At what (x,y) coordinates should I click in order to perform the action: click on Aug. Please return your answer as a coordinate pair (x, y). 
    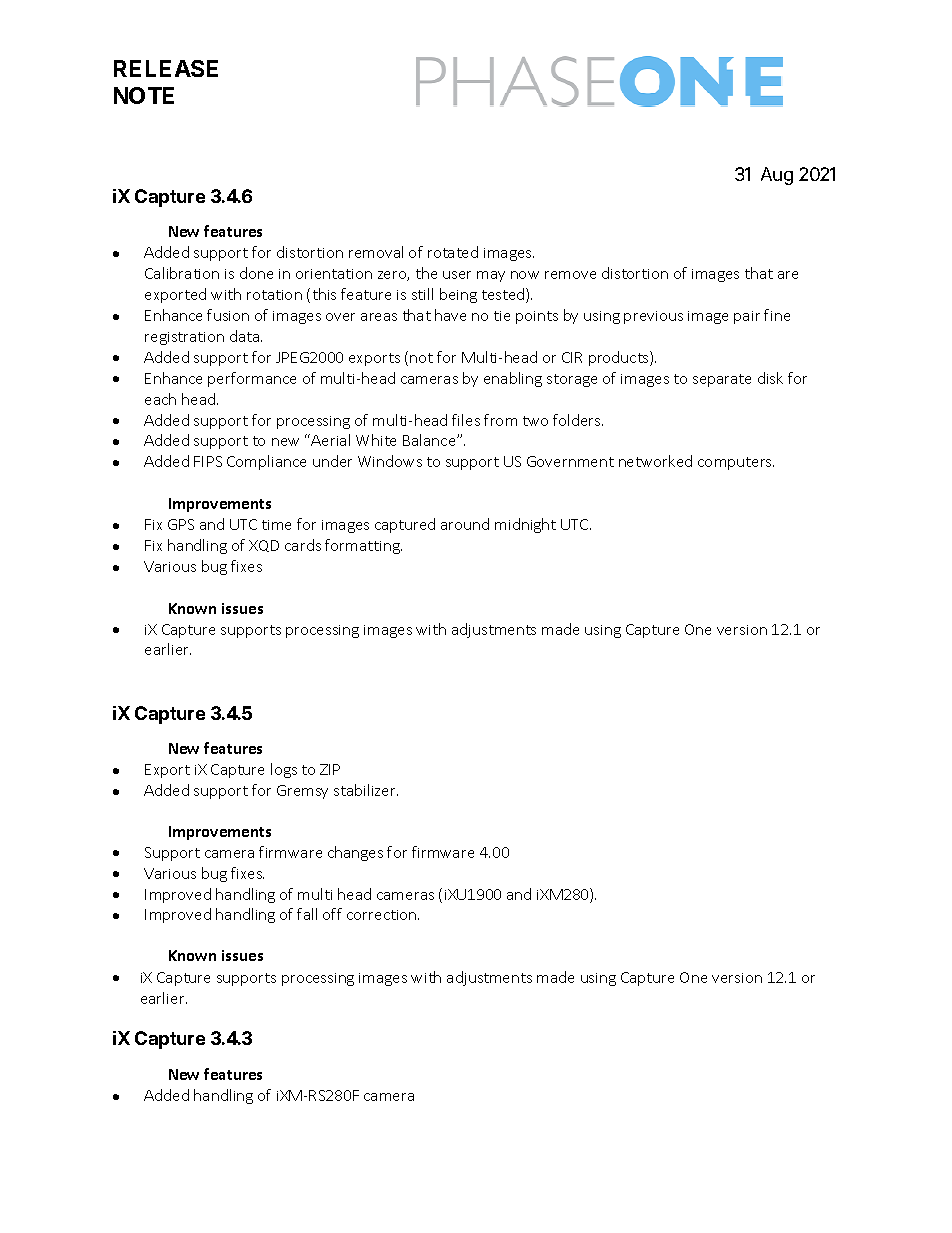
    Looking at the image, I should click on (777, 176).
